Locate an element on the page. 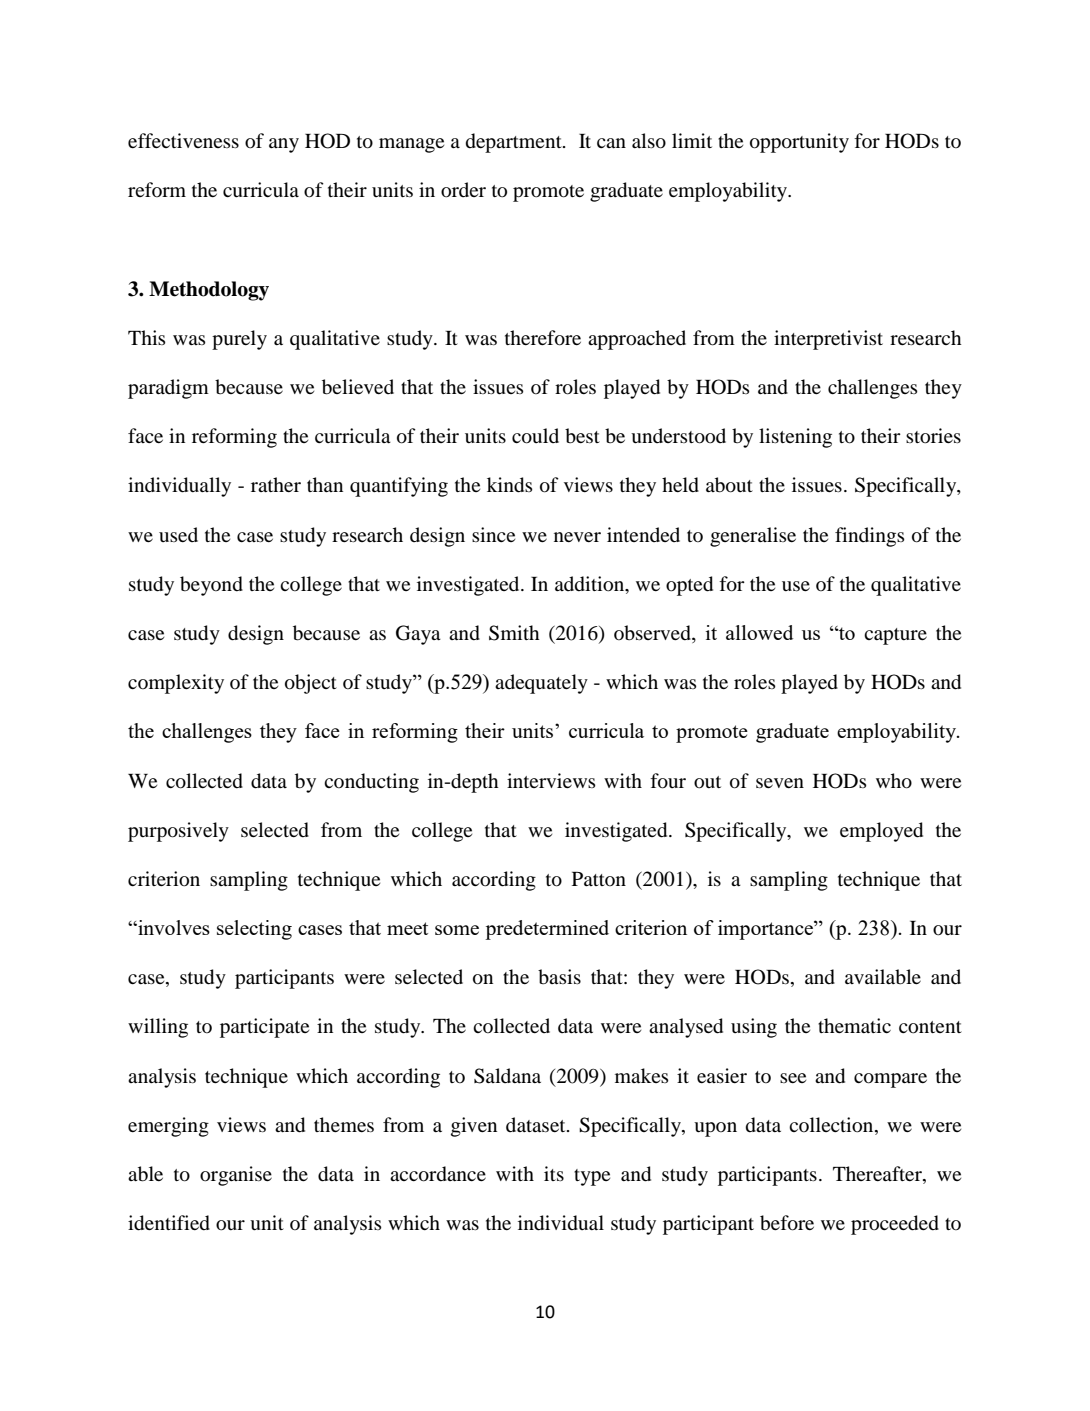 This image has width=1090, height=1411. Patton is located at coordinates (599, 879).
